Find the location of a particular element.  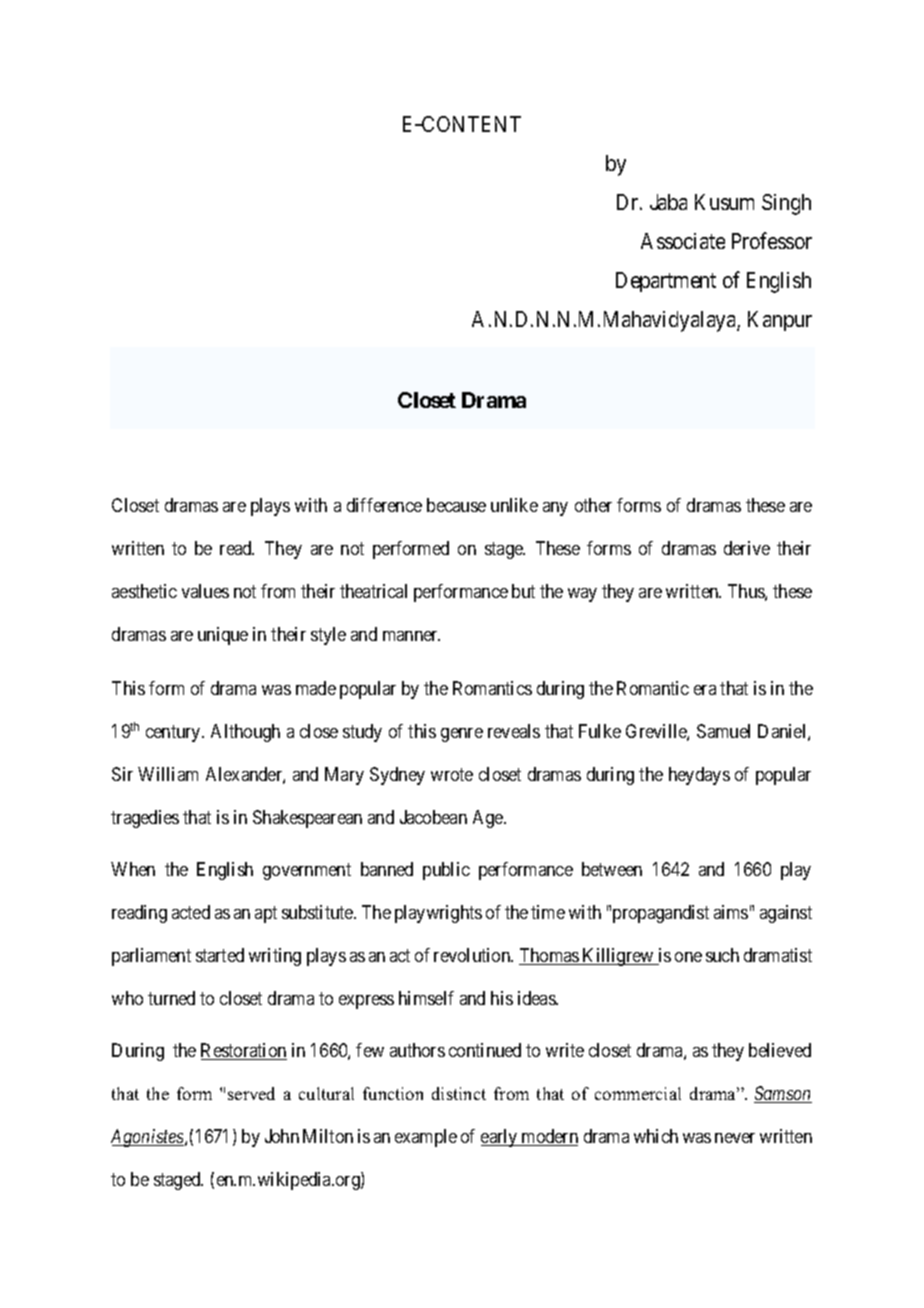

distinct is located at coordinates (459, 1093).
